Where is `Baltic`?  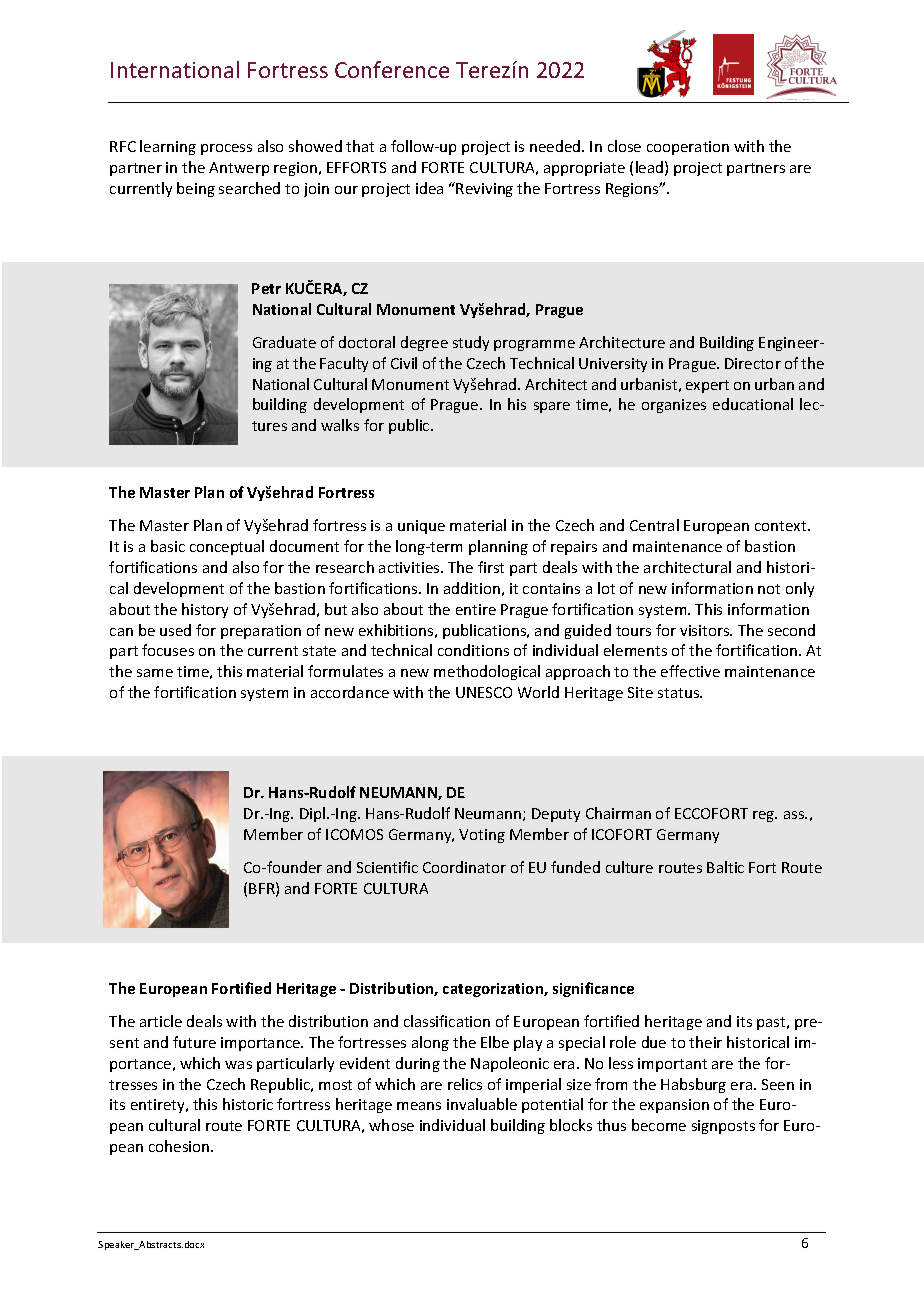
Baltic is located at coordinates (725, 867).
